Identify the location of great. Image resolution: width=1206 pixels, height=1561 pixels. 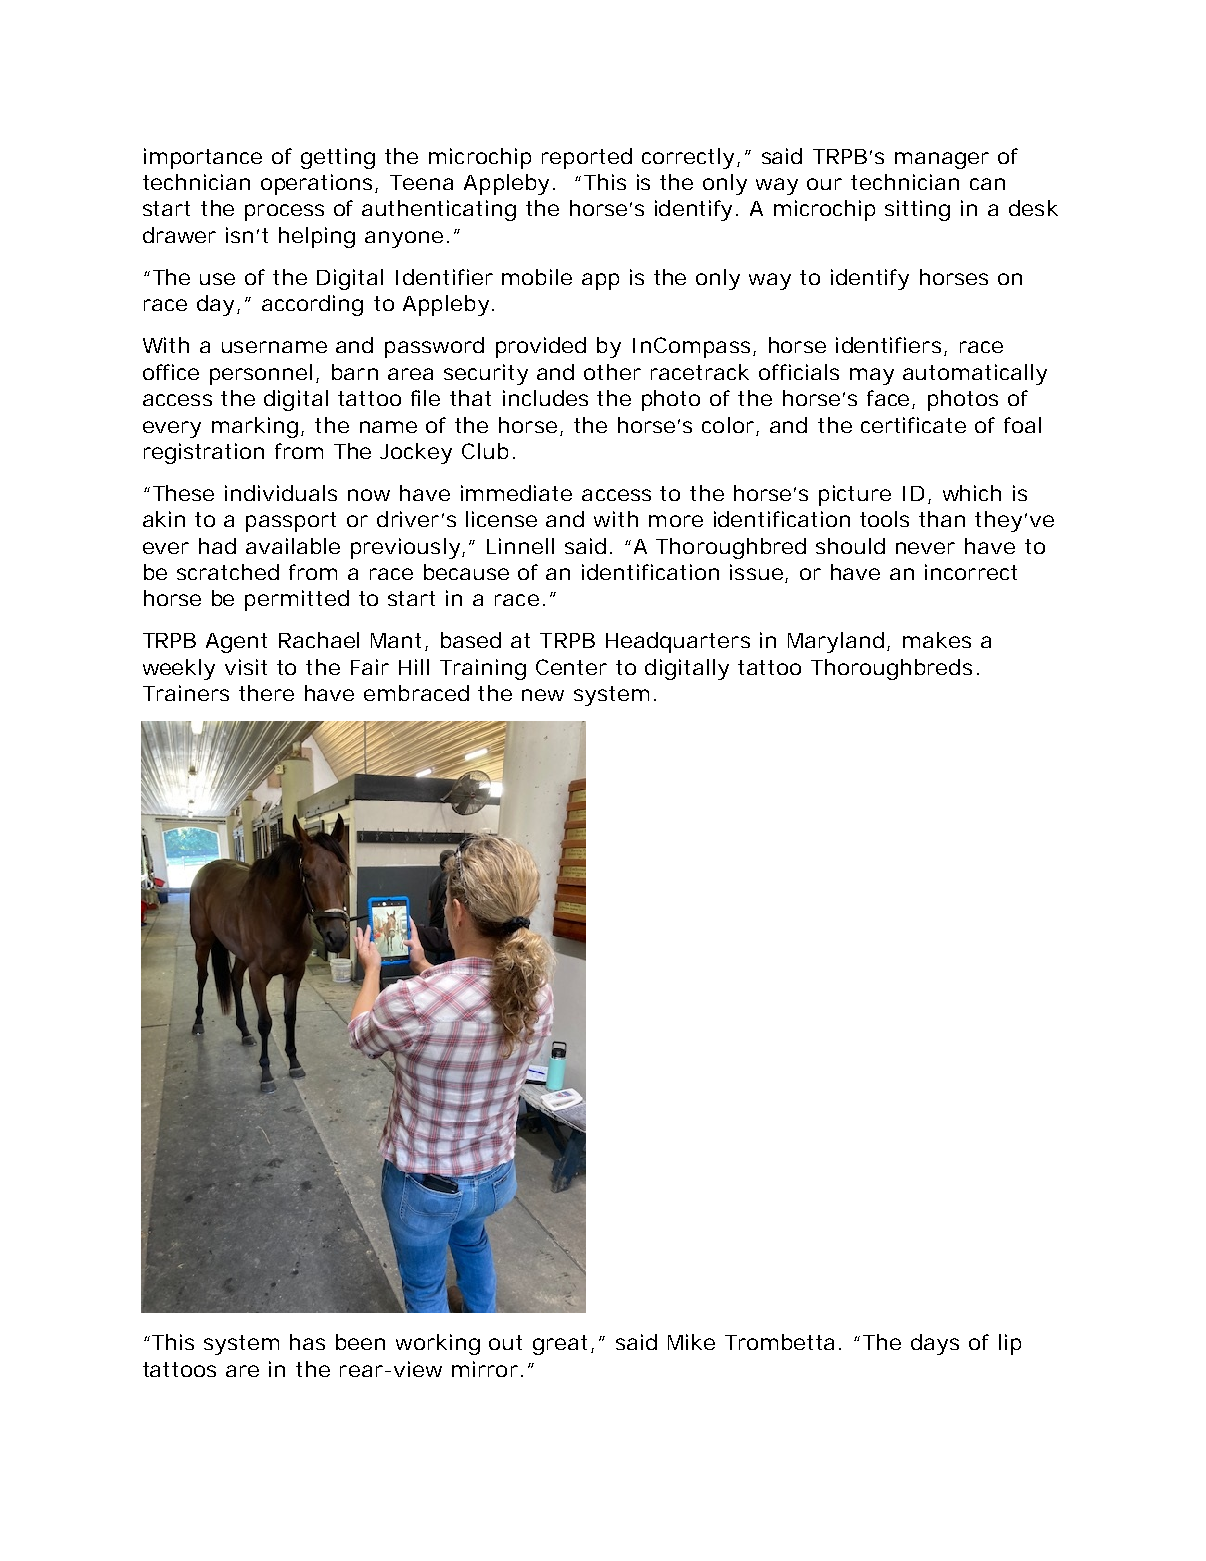
(563, 1345).
